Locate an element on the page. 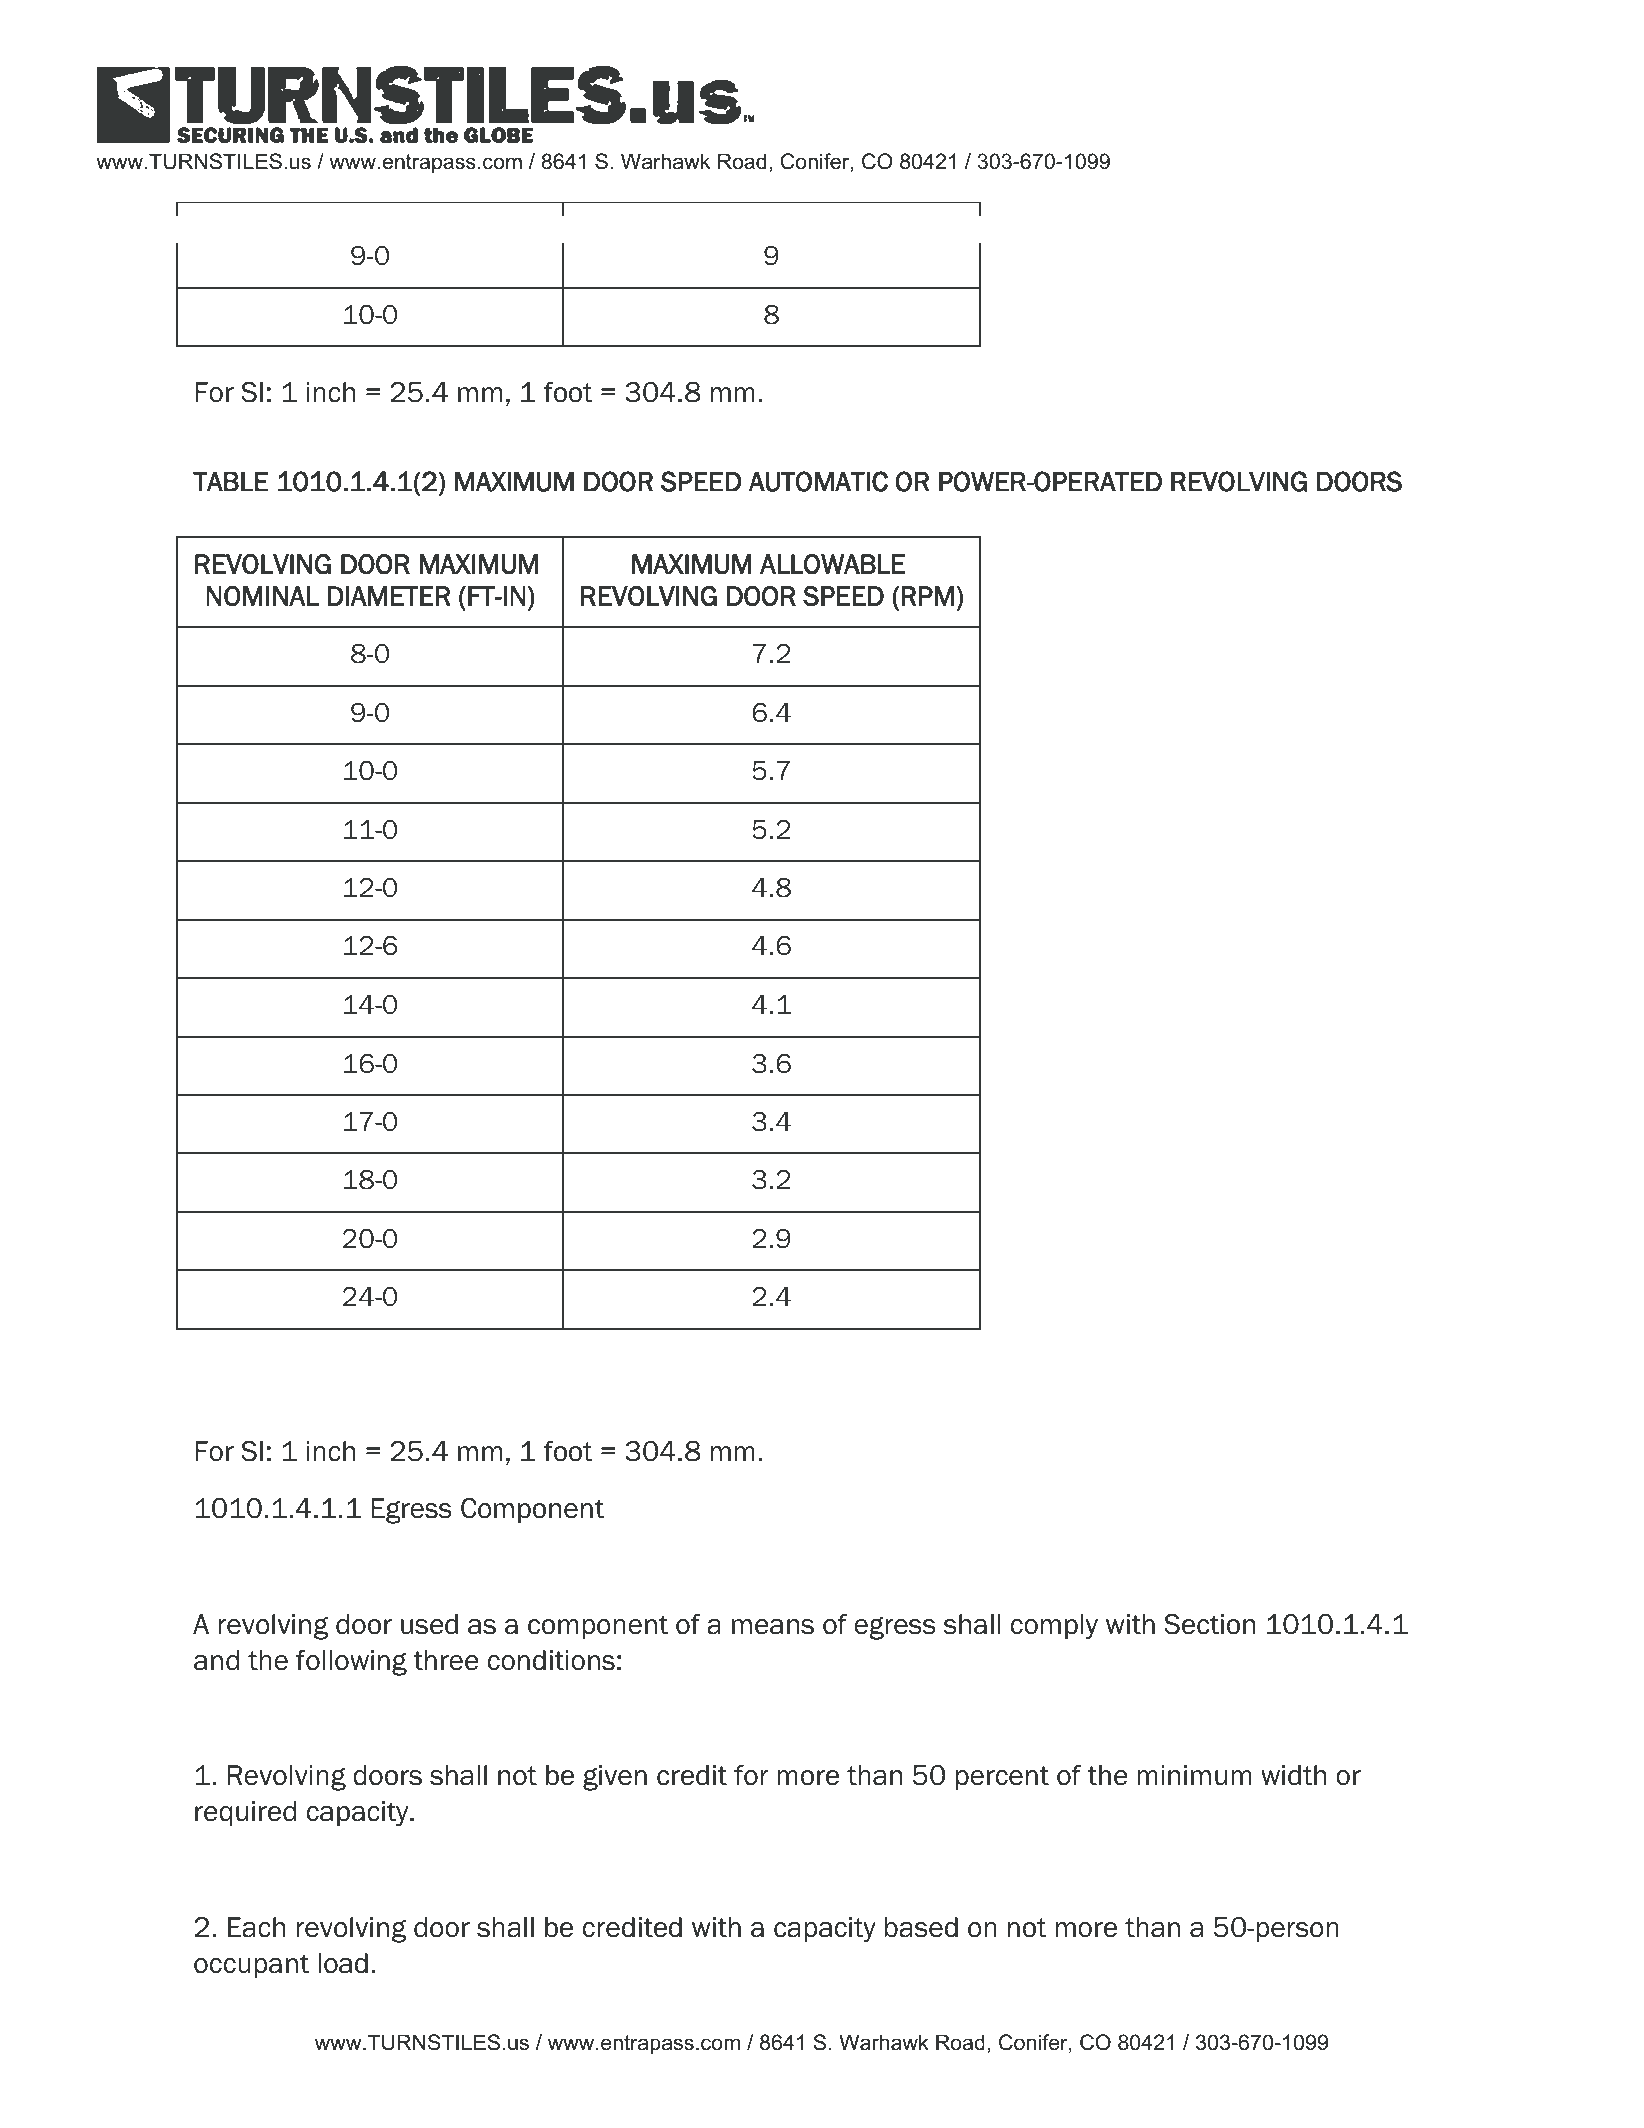  AUTOMATIC is located at coordinates (818, 481).
